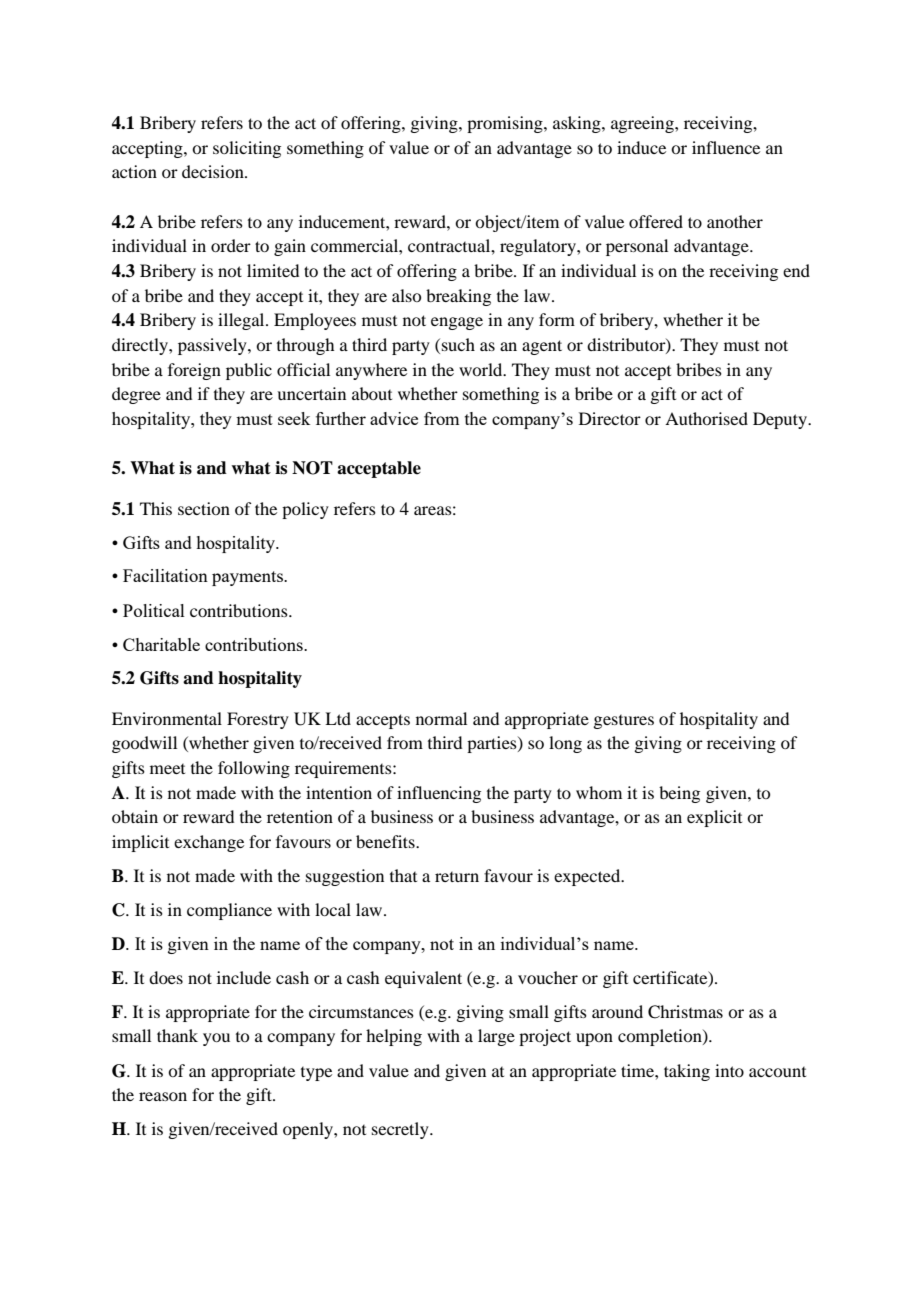  Describe the element at coordinates (161, 644) in the page. I see `Charitable` at that location.
